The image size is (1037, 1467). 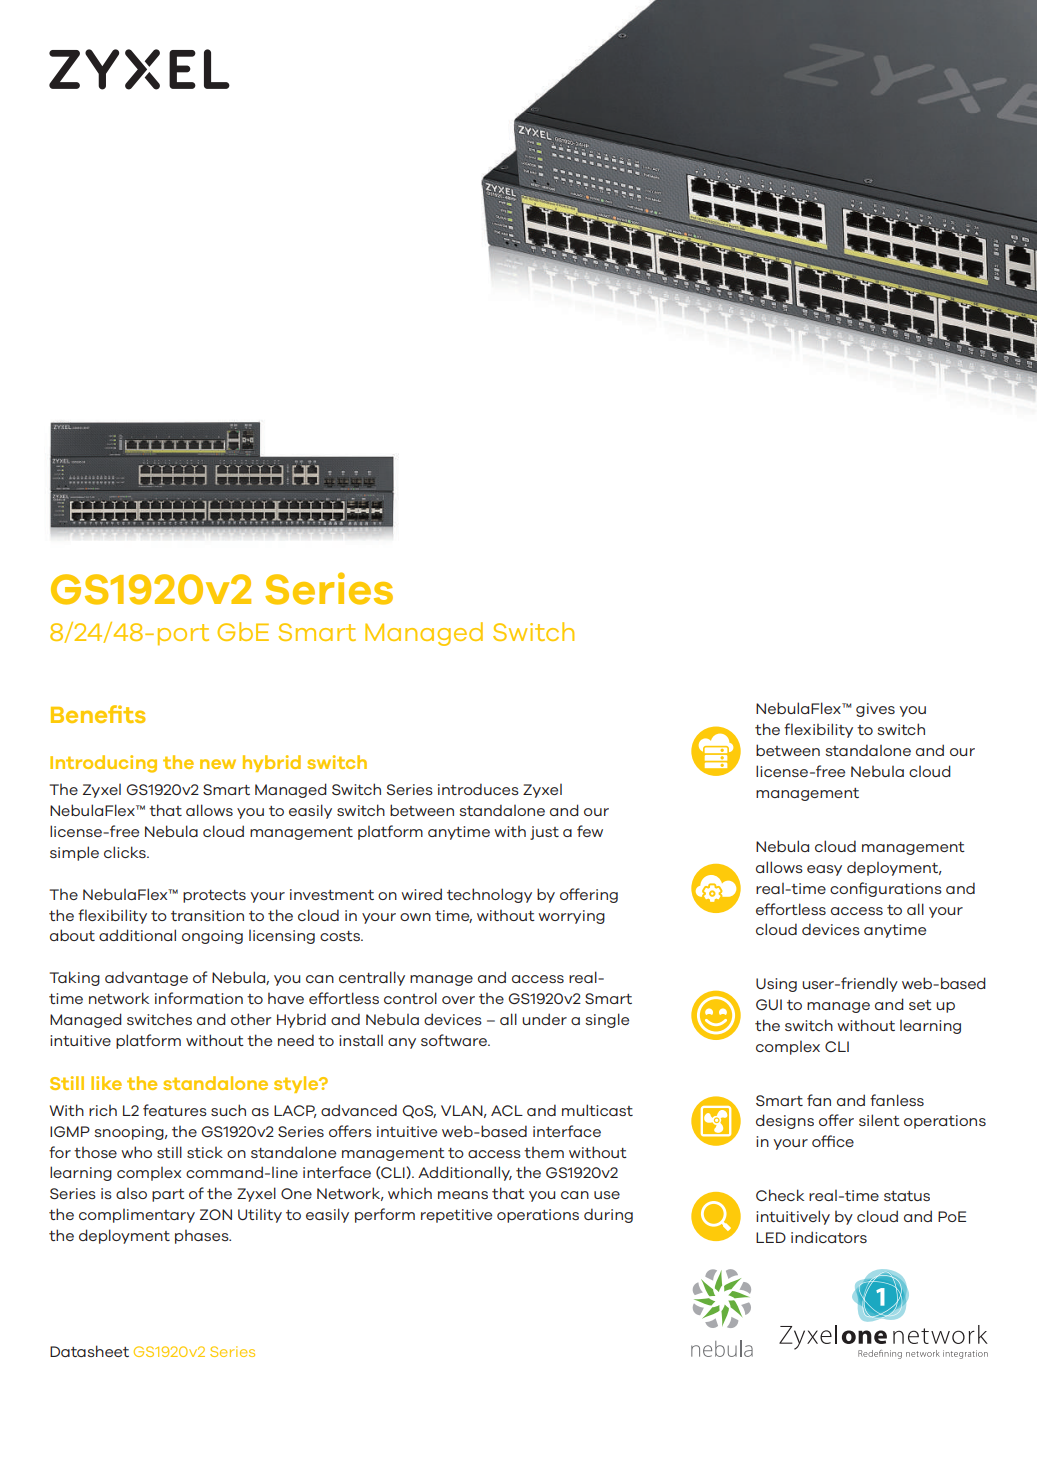 I want to click on other, so click(x=251, y=1019).
